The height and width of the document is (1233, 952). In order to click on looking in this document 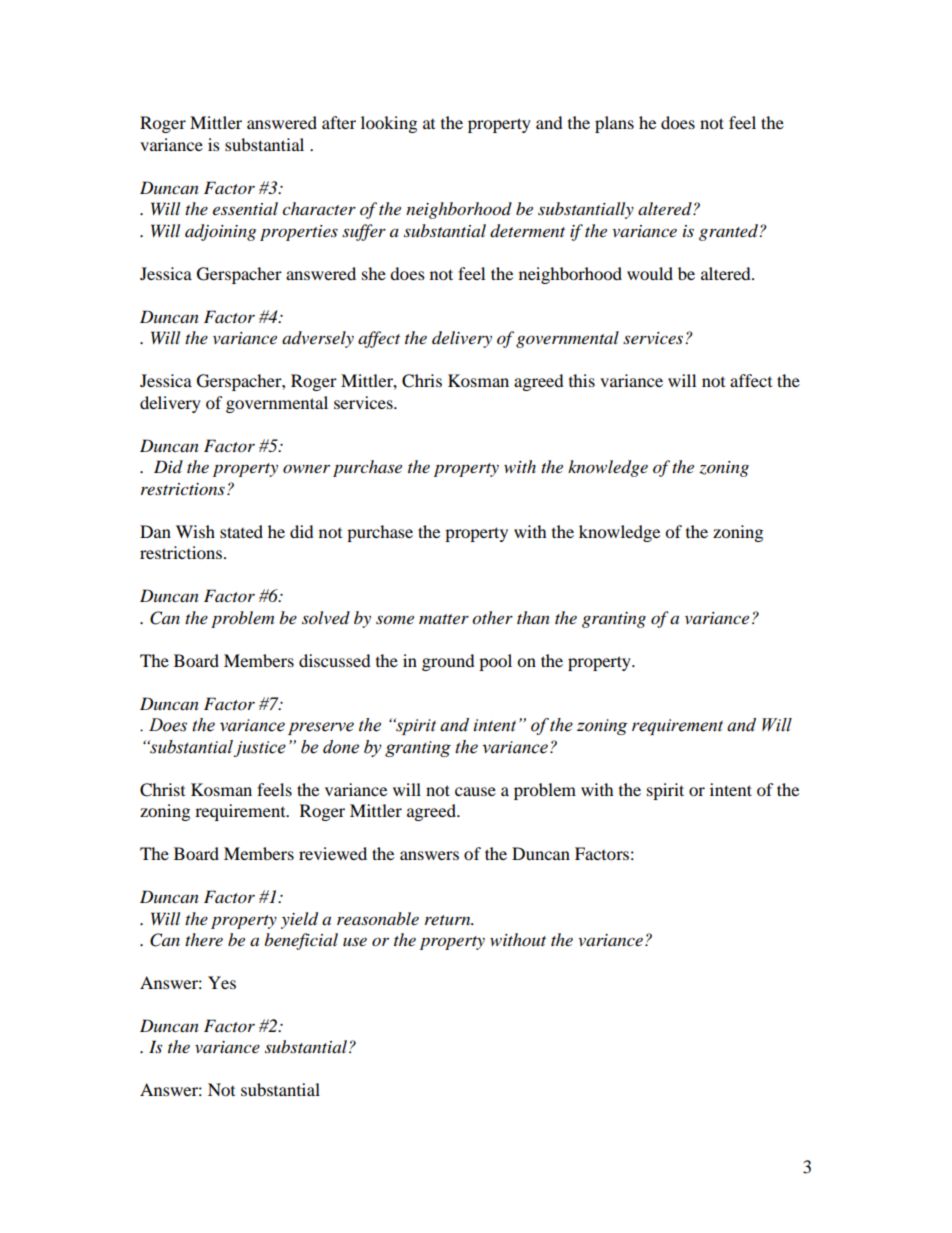, I will do `click(389, 124)`.
